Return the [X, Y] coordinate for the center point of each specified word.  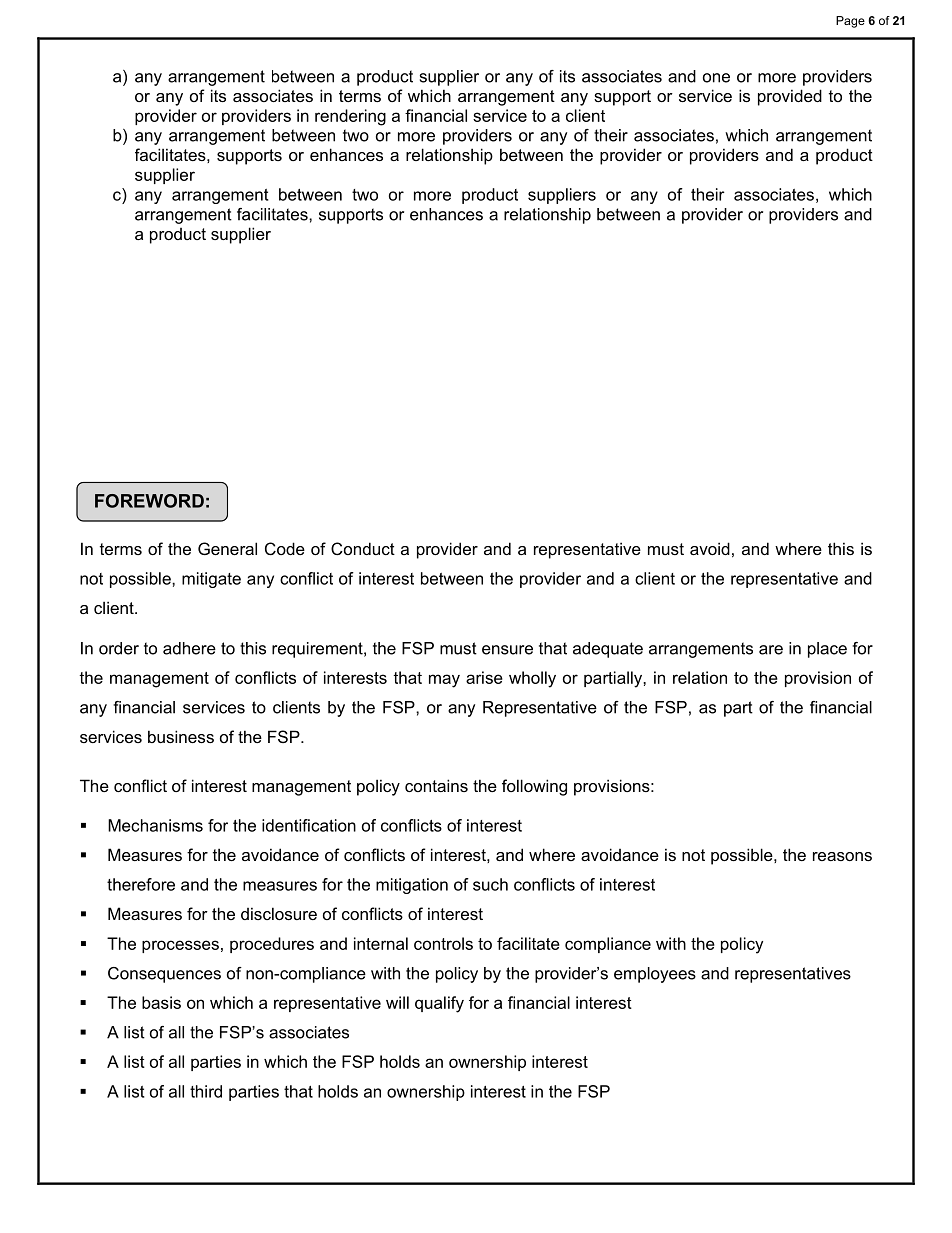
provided [790, 97]
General [227, 548]
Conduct [363, 548]
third [206, 1091]
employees [655, 975]
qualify [439, 1004]
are [771, 650]
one [716, 78]
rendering [350, 117]
